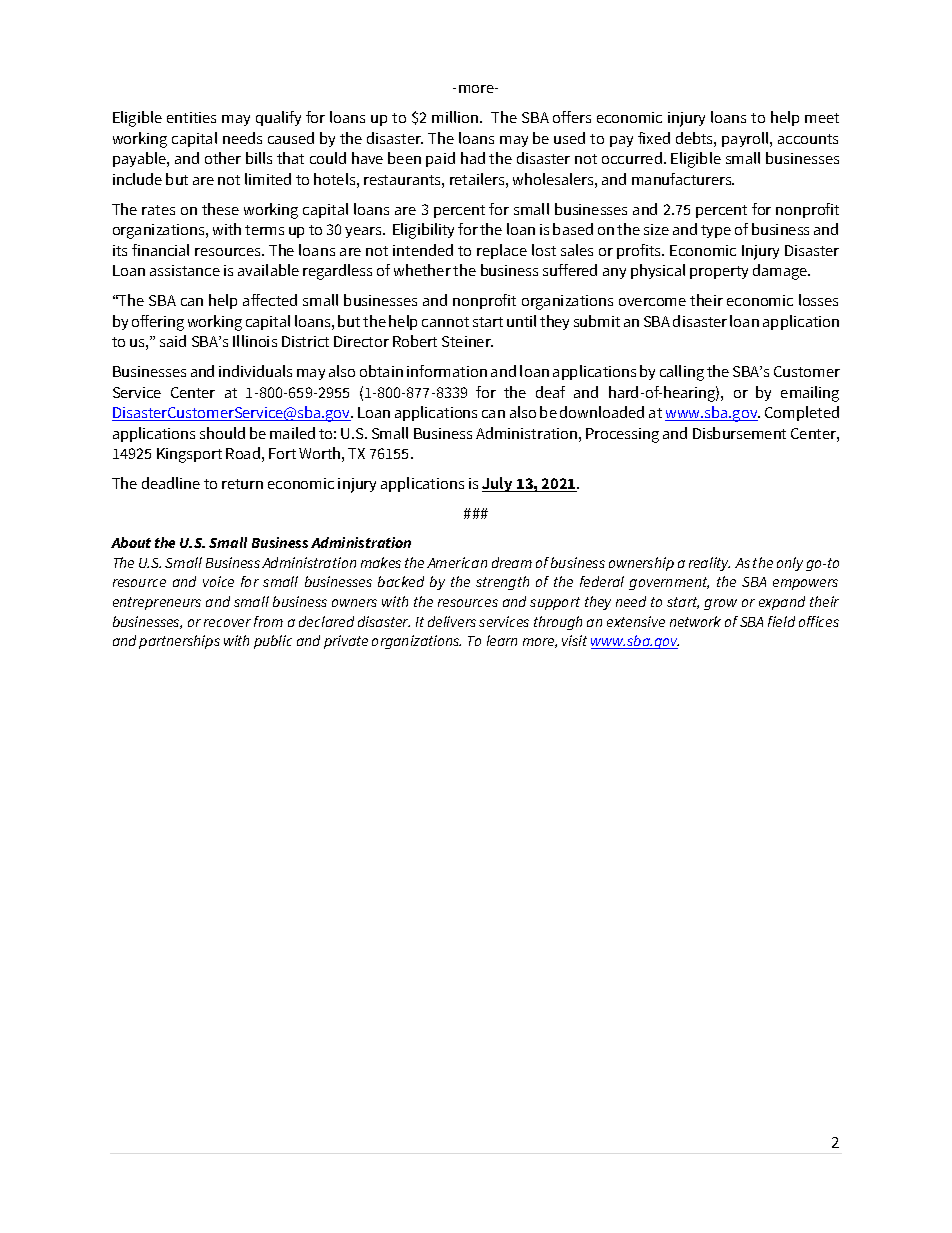 The height and width of the screenshot is (1233, 952). I want to click on information, so click(447, 371).
